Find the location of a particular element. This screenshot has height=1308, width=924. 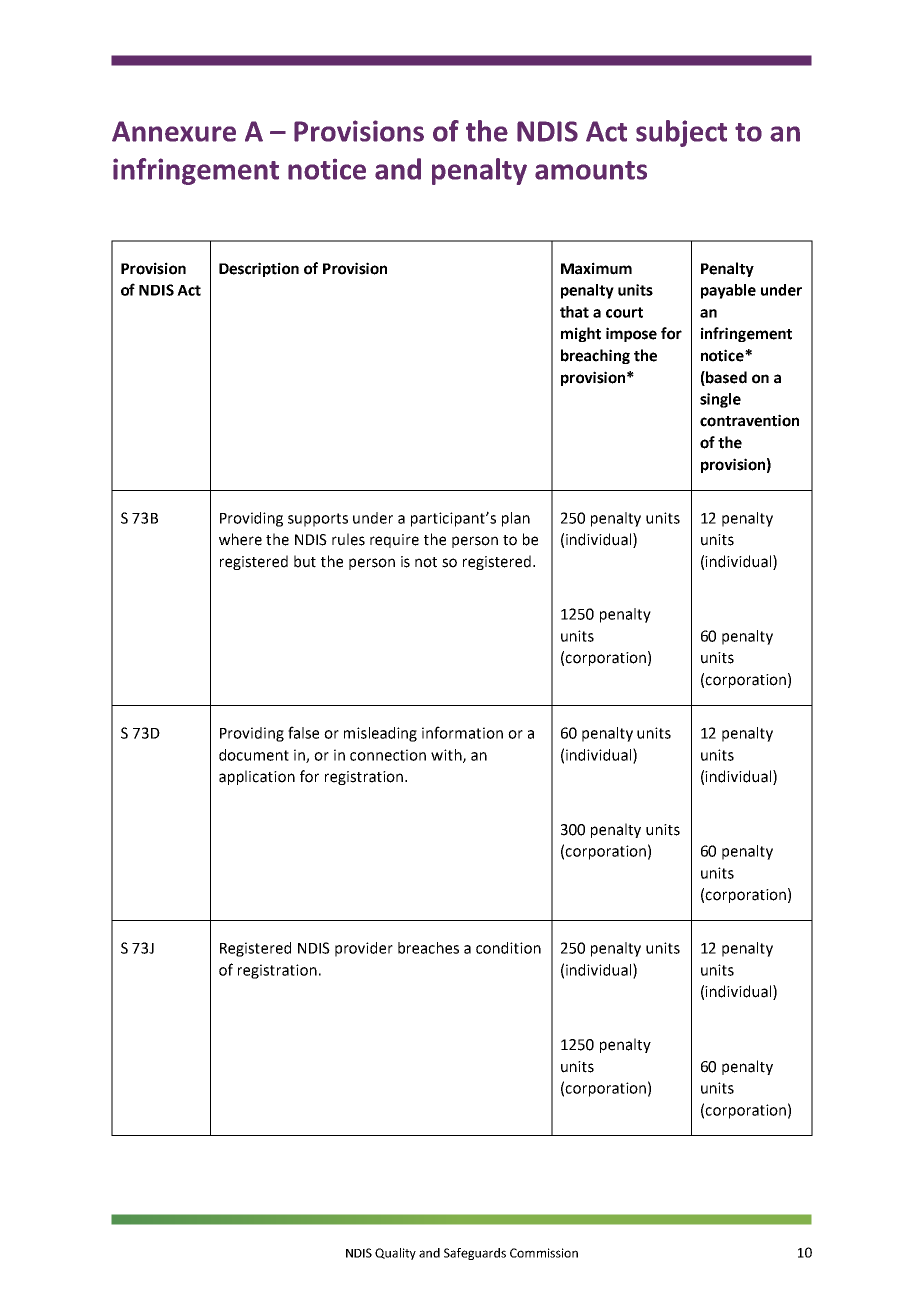

amounts is located at coordinates (591, 170).
